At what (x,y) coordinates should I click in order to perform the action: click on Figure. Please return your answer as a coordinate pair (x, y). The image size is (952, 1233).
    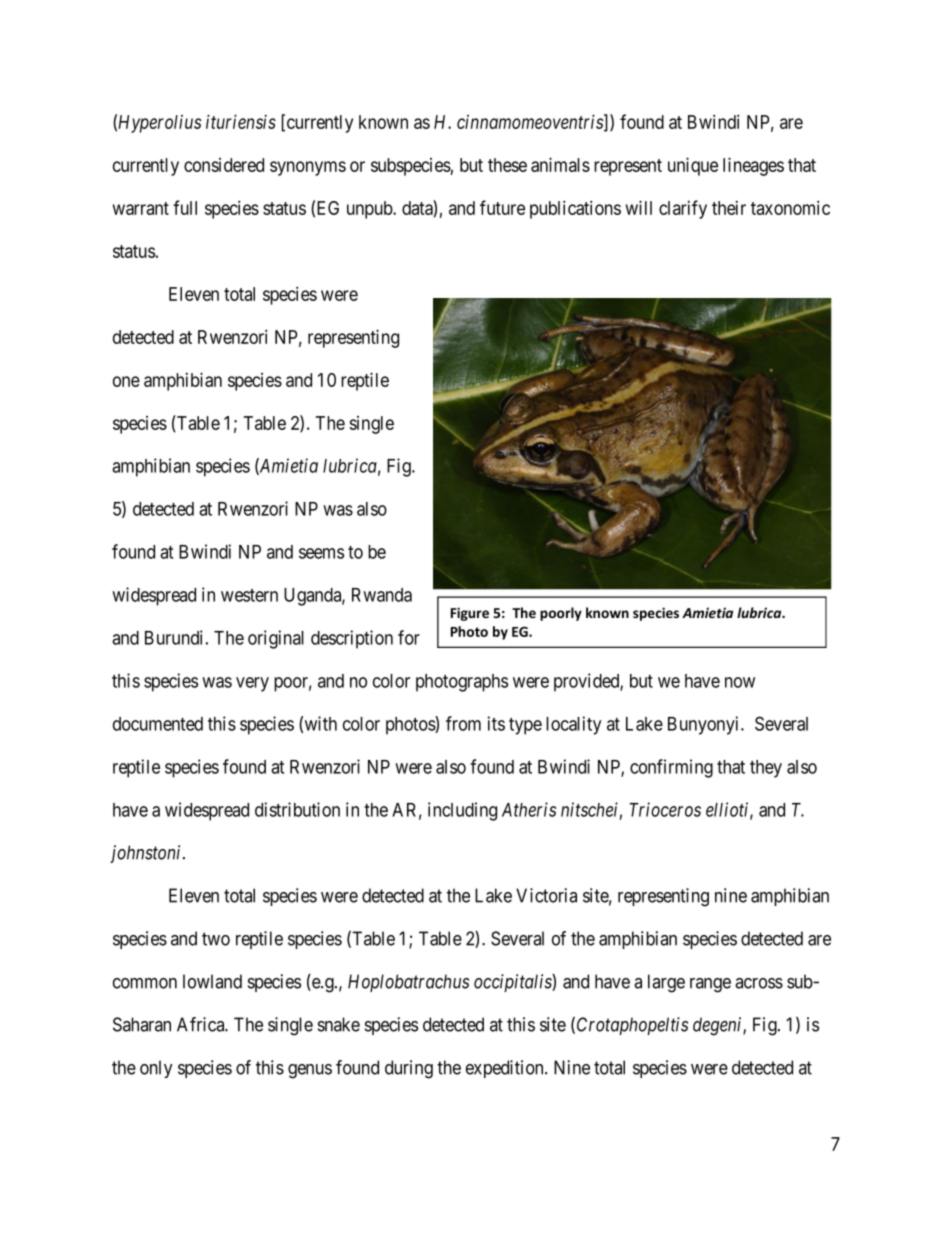
    Looking at the image, I should click on (470, 614).
